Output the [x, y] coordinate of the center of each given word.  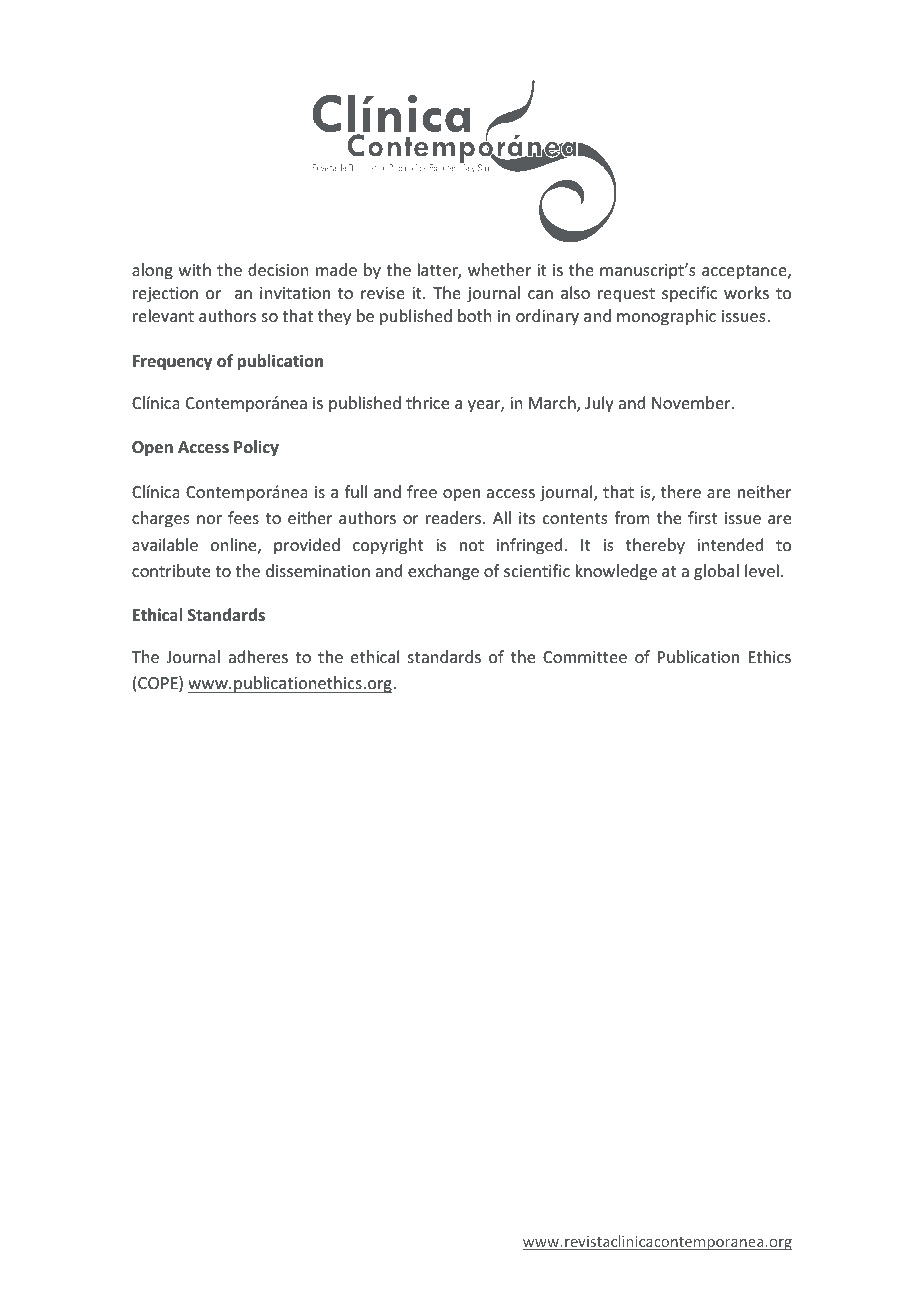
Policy [256, 448]
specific [689, 294]
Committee [585, 657]
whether [499, 269]
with [195, 269]
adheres [258, 656]
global [716, 572]
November [692, 402]
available [165, 544]
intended [730, 544]
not [472, 545]
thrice [427, 402]
